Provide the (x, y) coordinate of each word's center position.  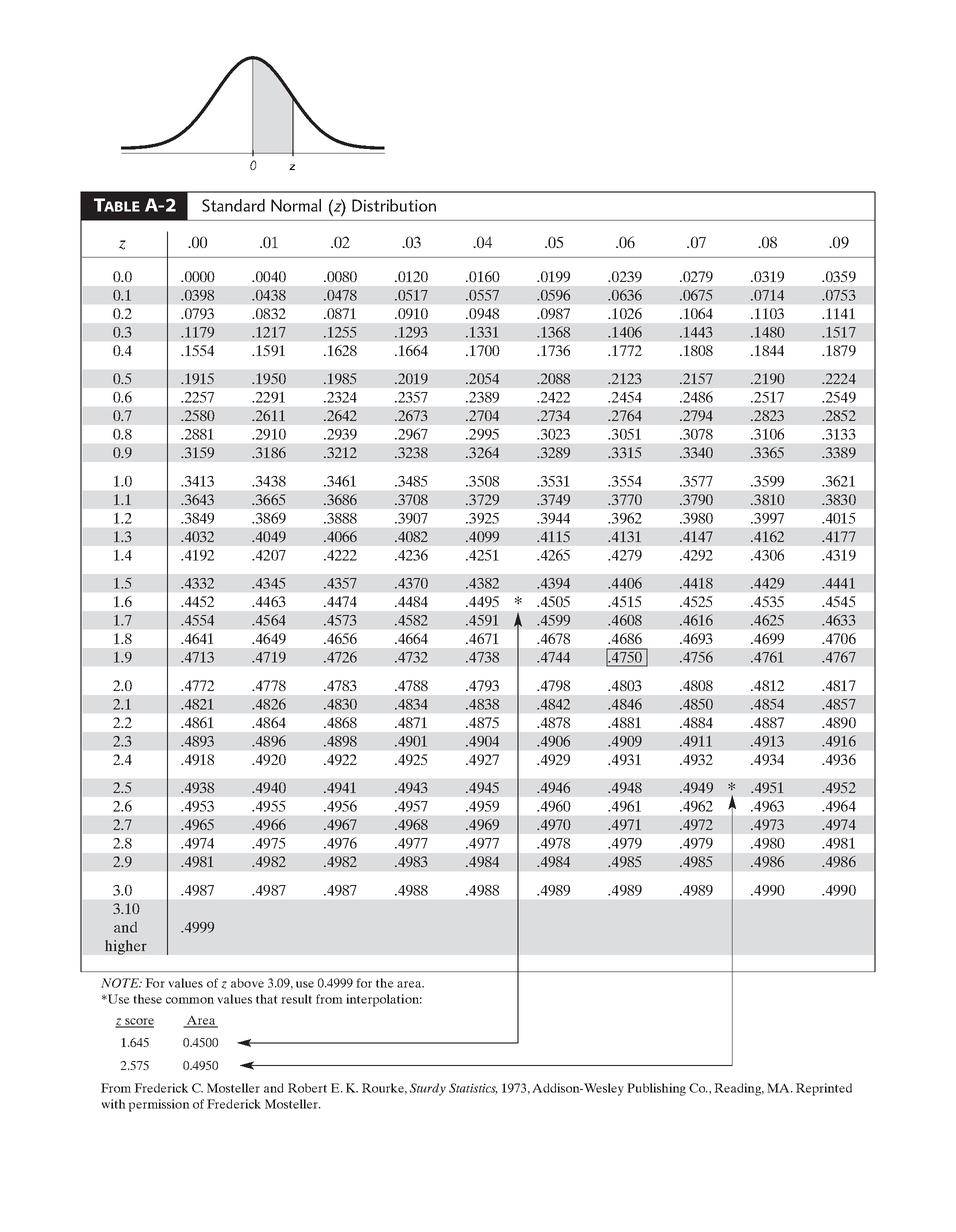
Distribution (394, 205)
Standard (233, 205)
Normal (296, 205)
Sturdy (428, 1089)
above (247, 983)
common (190, 1000)
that (267, 999)
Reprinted (824, 1089)
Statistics (473, 1089)
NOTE (121, 983)
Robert (307, 1088)
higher (126, 947)
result (296, 999)
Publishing (656, 1089)
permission (159, 1105)
